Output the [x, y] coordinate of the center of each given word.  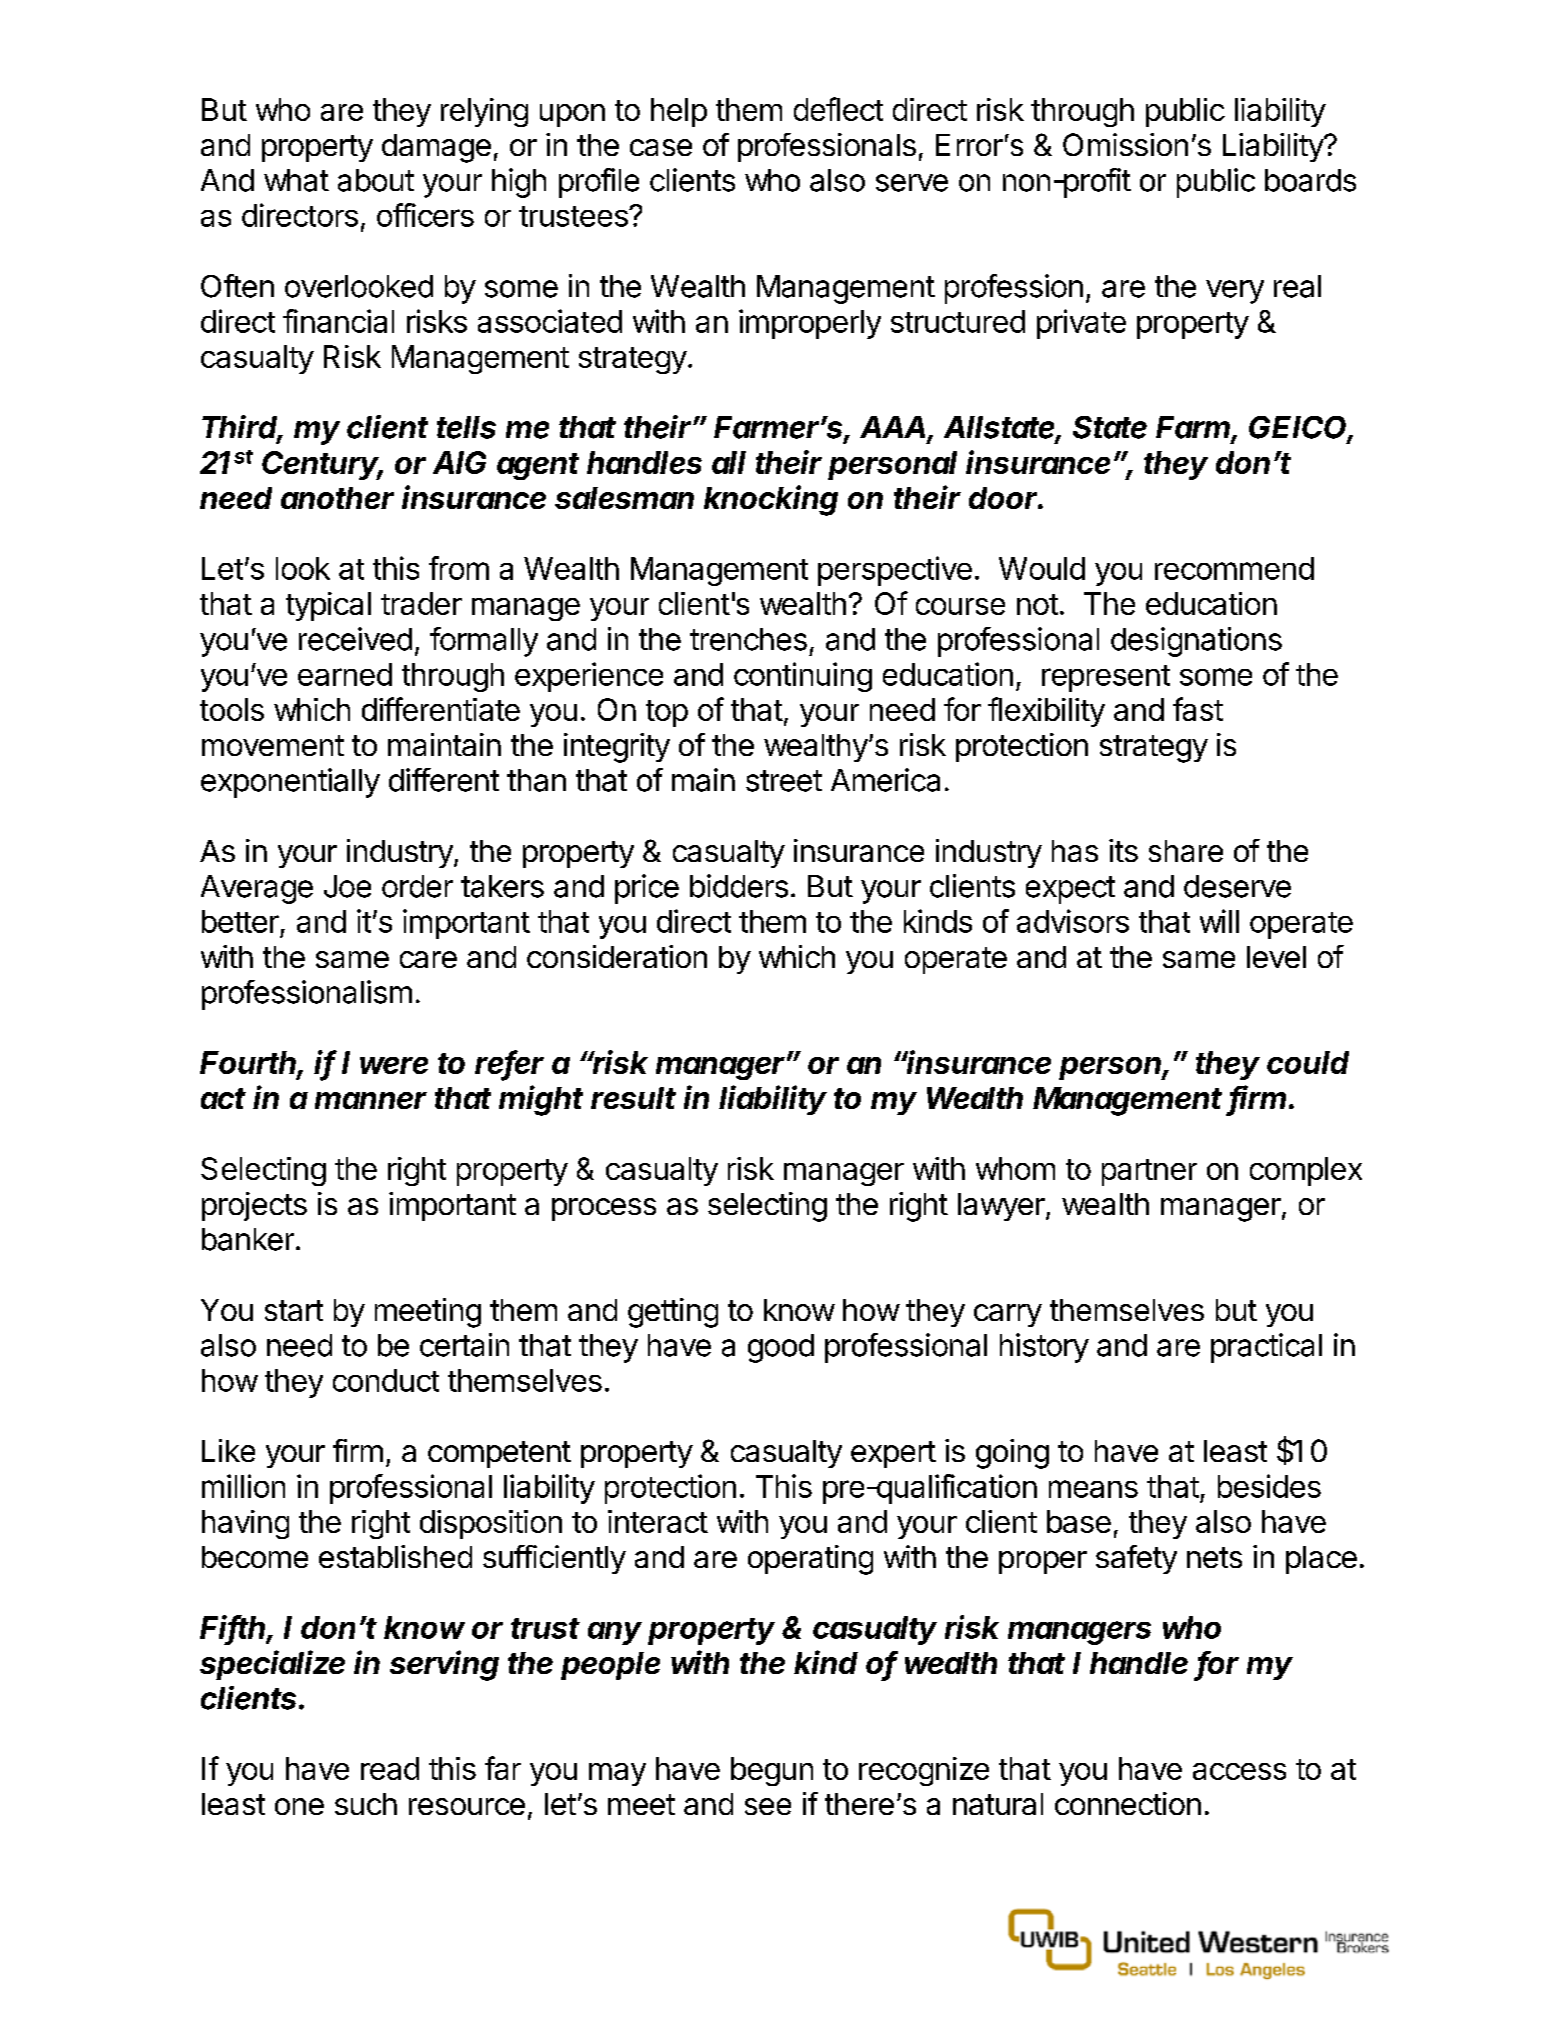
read [390, 1768]
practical [1266, 1348]
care [428, 959]
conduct [386, 1380]
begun [772, 1771]
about [376, 180]
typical [328, 606]
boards [1310, 180]
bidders [739, 886]
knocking [771, 500]
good [781, 1348]
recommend [1234, 568]
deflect [838, 109]
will [1219, 921]
